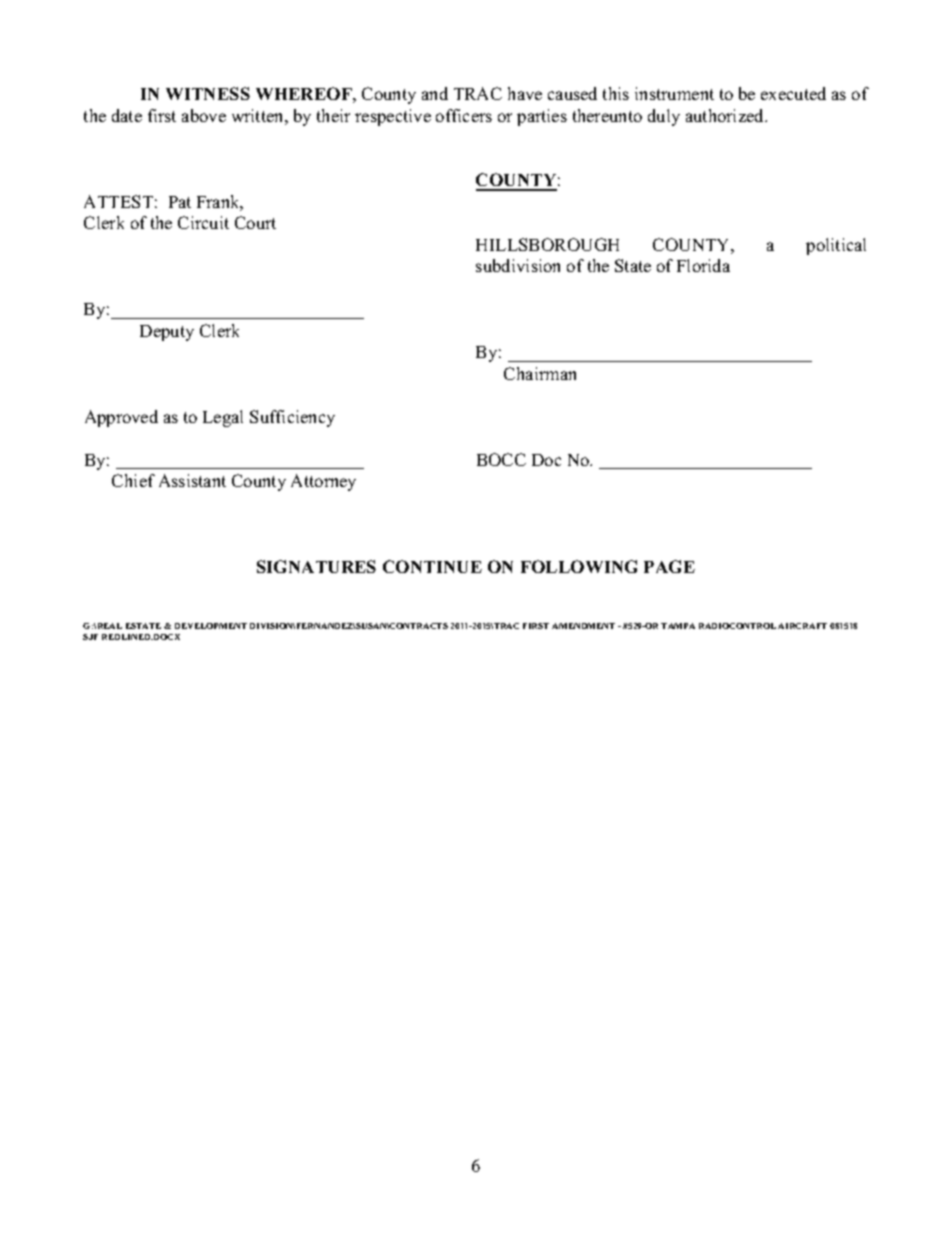 The height and width of the page is (1233, 952). Describe the element at coordinates (579, 566) in the page. I see `FOLLOWING` at that location.
